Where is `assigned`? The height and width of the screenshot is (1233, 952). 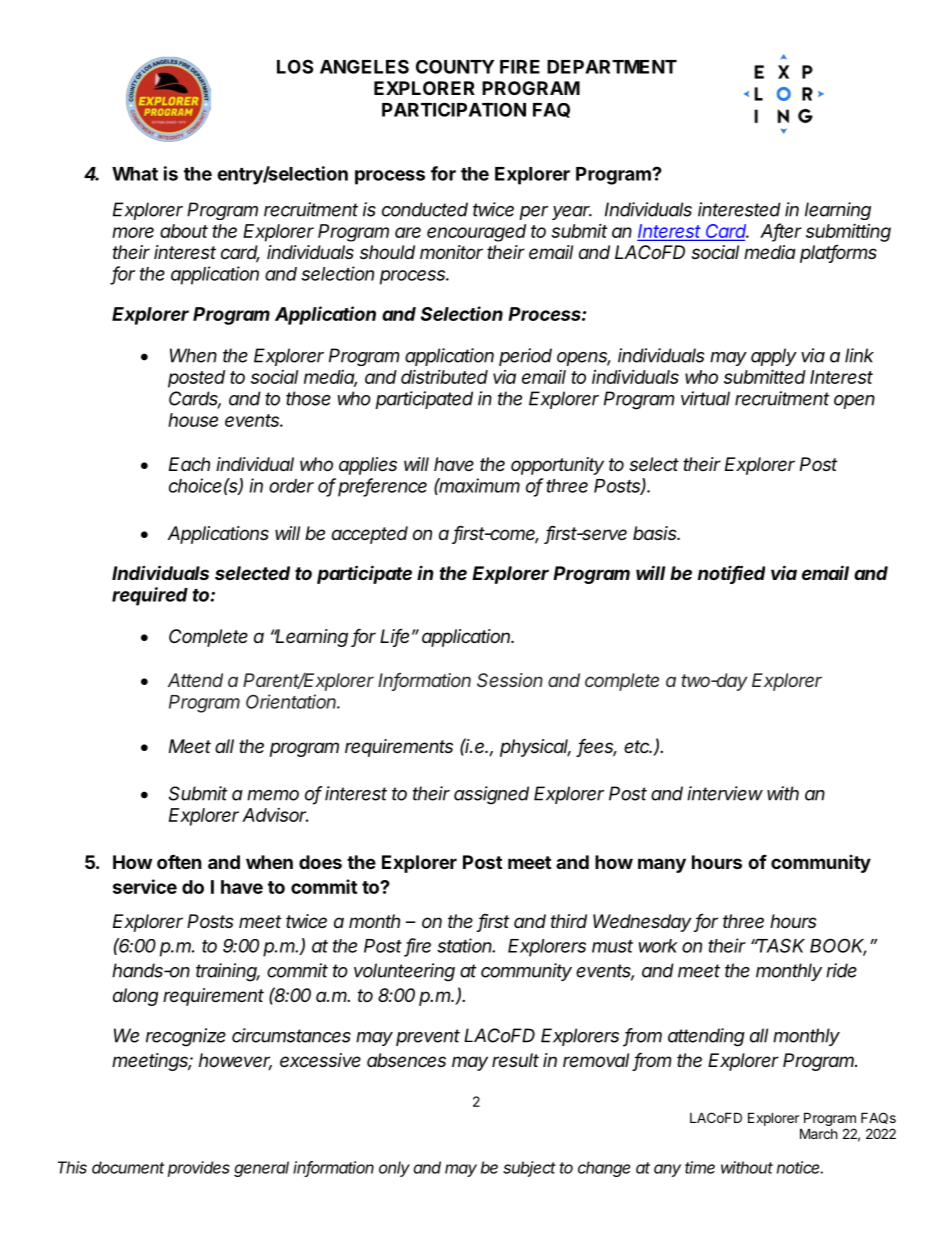
assigned is located at coordinates (491, 795).
